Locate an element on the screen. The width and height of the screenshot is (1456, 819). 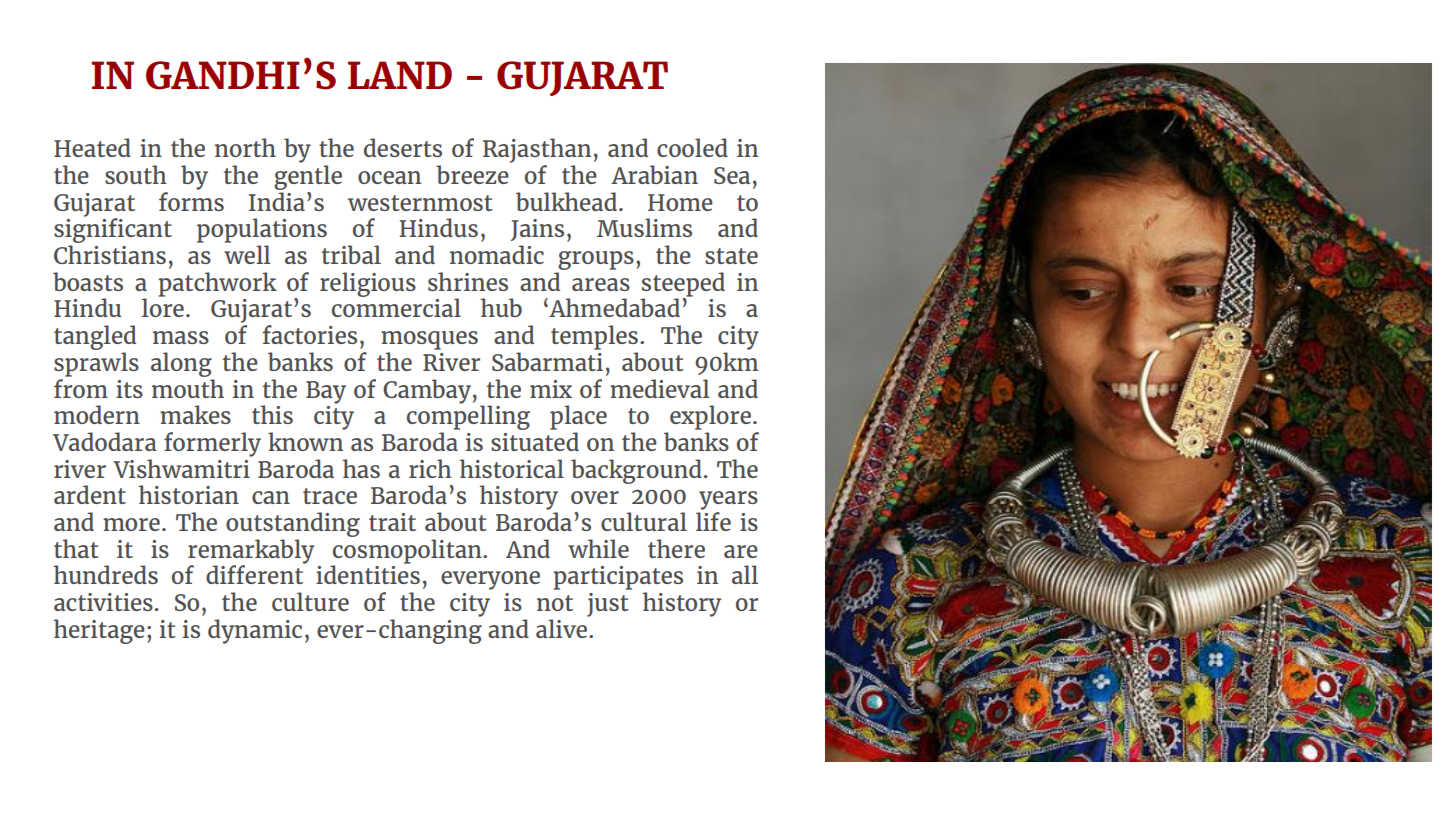
steeped is located at coordinates (683, 285).
